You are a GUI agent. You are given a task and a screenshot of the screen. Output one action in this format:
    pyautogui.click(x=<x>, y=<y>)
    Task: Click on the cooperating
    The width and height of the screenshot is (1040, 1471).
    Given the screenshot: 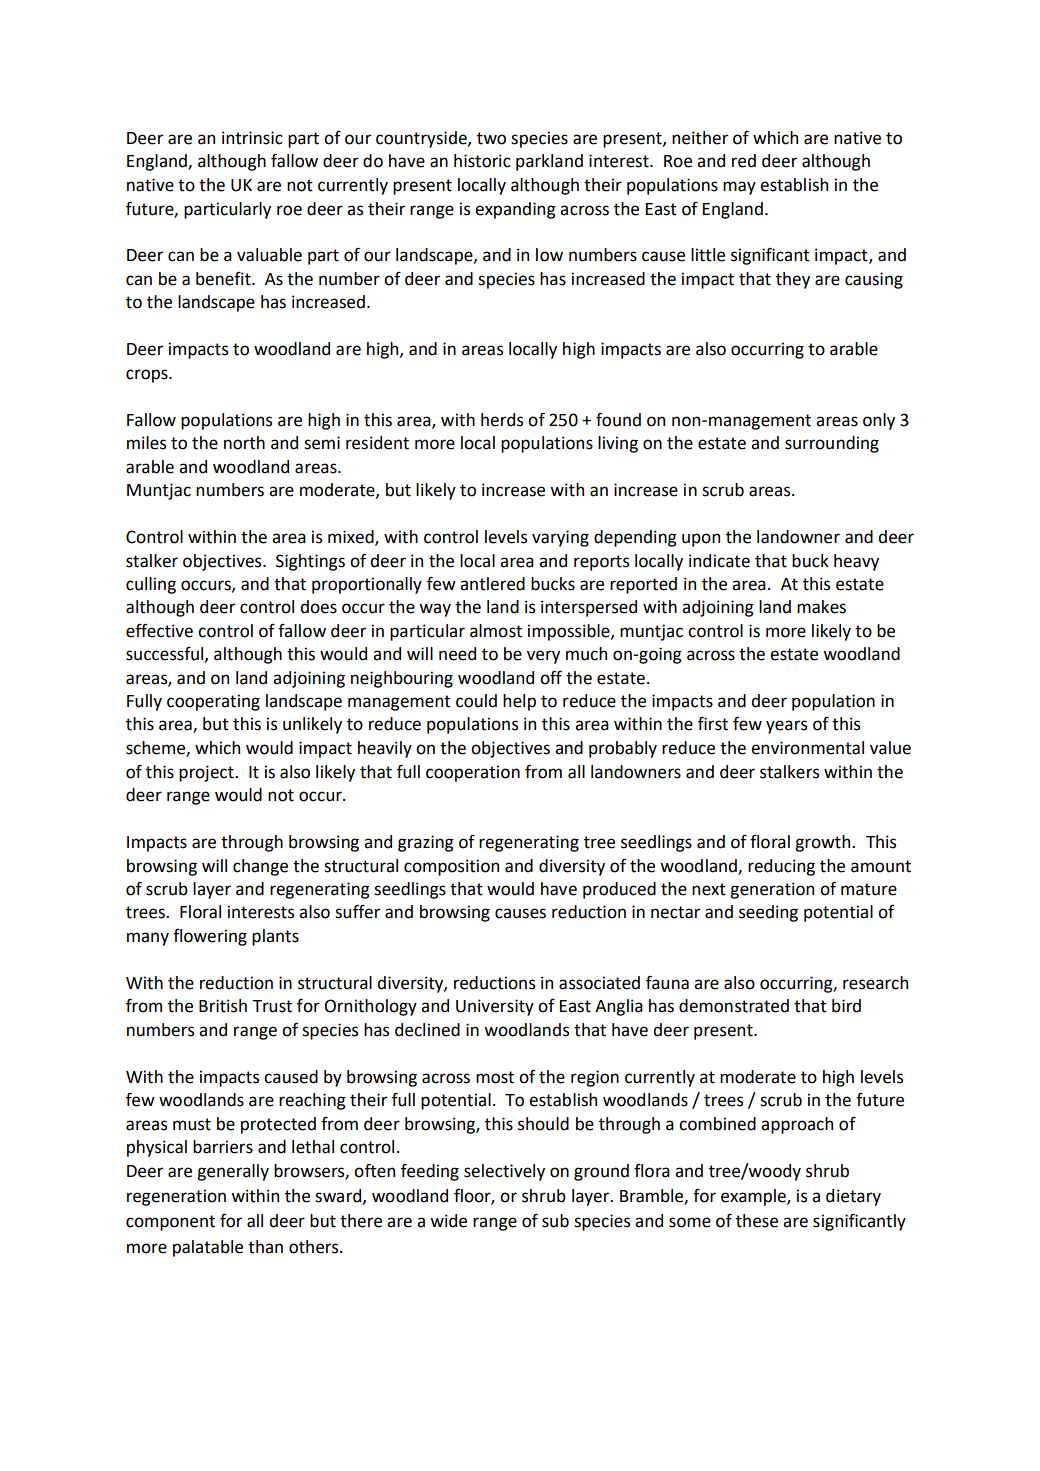 What is the action you would take?
    pyautogui.click(x=213, y=702)
